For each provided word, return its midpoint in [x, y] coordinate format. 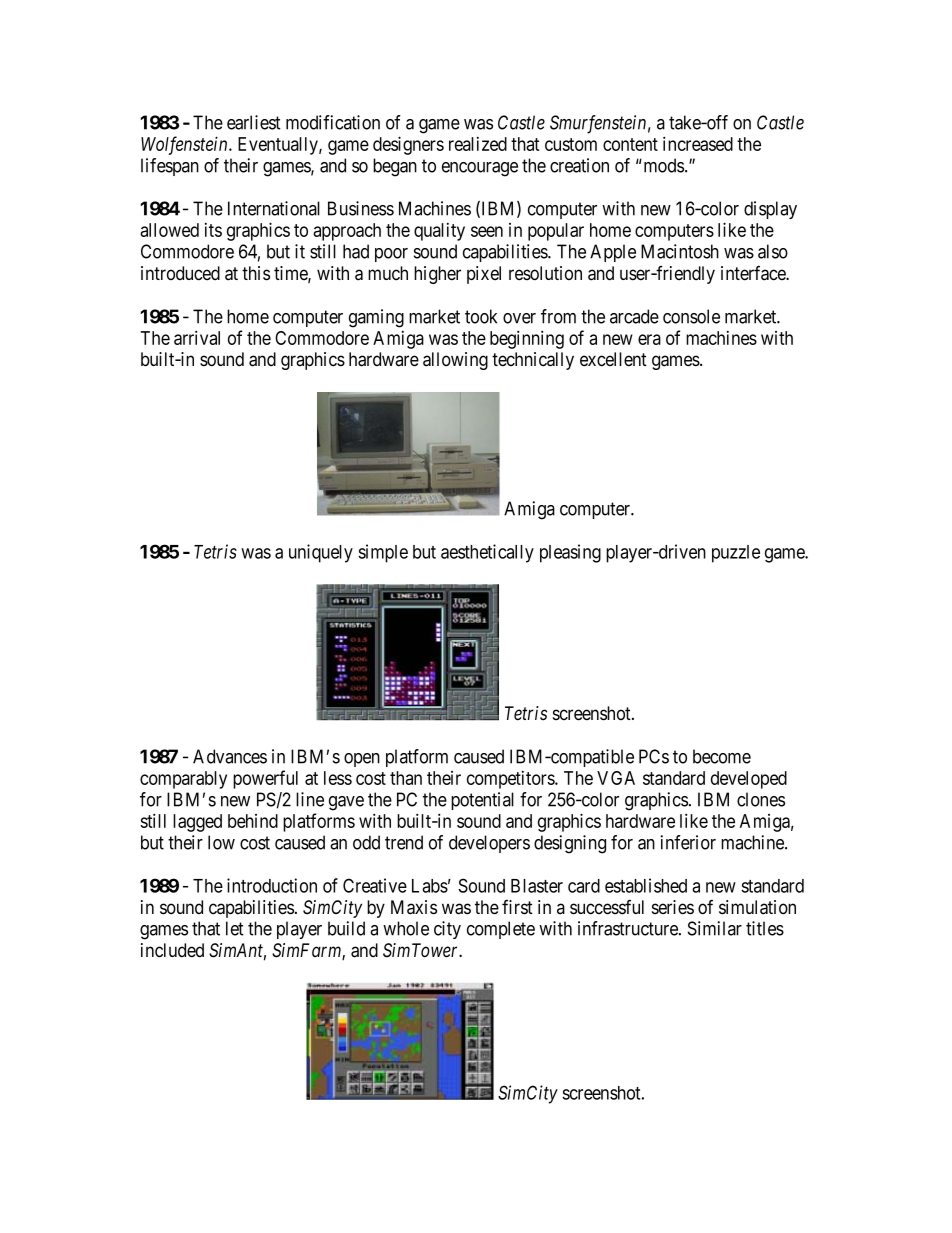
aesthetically [487, 553]
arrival [197, 337]
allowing [455, 361]
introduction [272, 885]
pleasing [570, 553]
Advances [230, 756]
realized [478, 144]
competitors [511, 780]
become [722, 756]
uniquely [321, 553]
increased [698, 143]
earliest [253, 122]
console [691, 316]
